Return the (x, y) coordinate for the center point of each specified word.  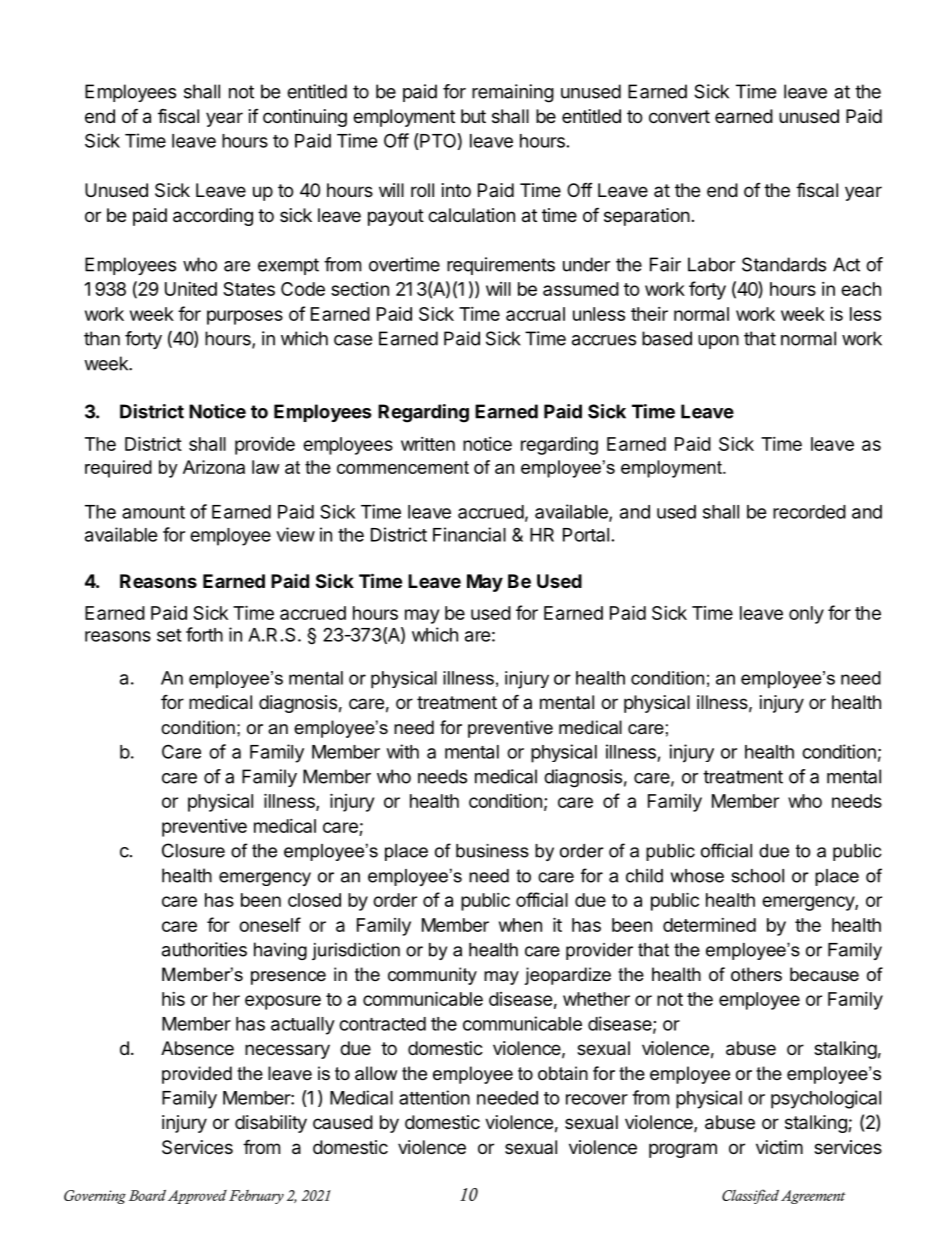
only (806, 615)
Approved (197, 1197)
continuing (305, 118)
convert (679, 116)
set (169, 635)
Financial (469, 534)
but (473, 116)
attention (434, 1097)
